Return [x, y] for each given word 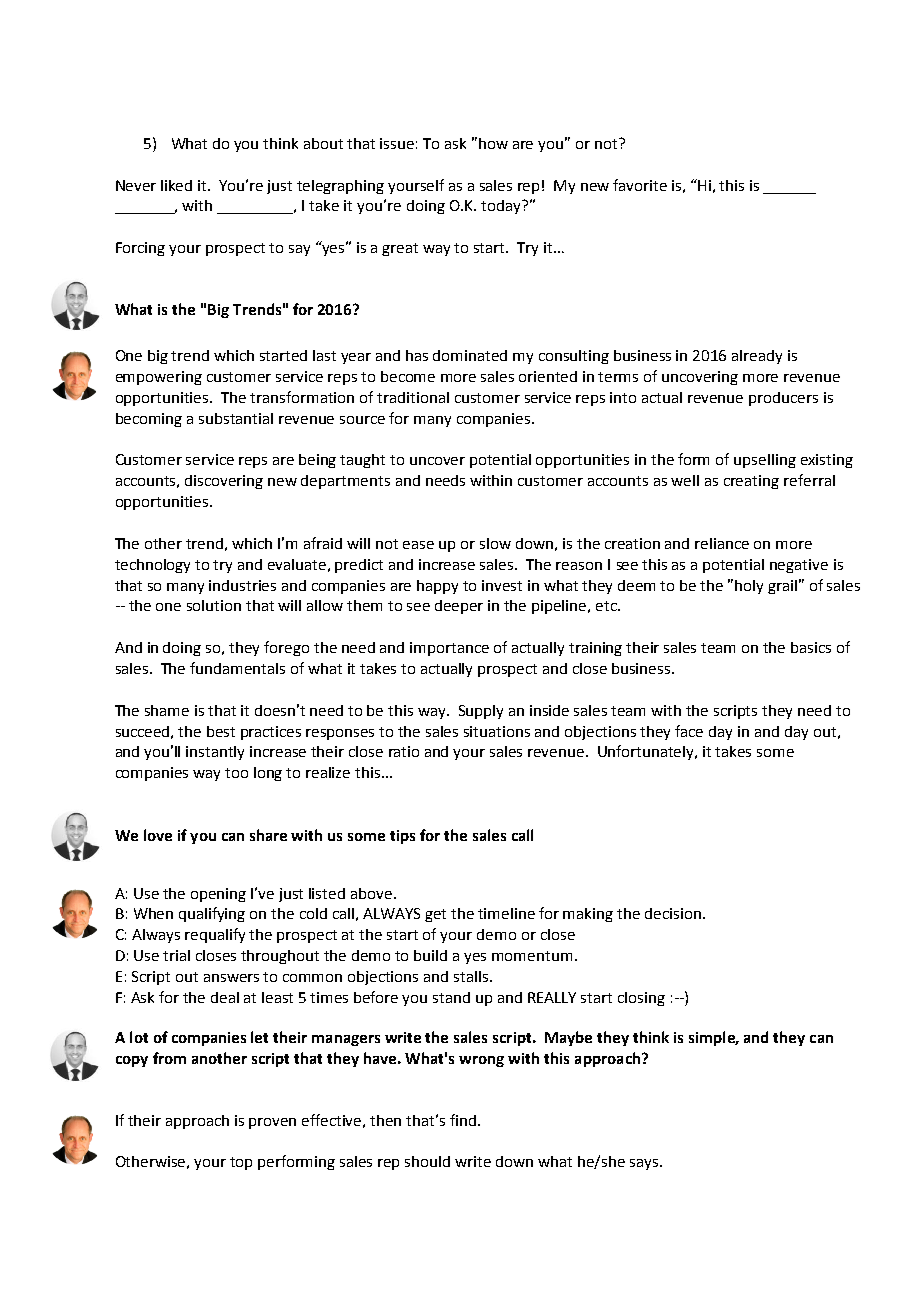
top [241, 1163]
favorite [640, 185]
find [464, 1120]
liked [176, 185]
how [493, 143]
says [645, 1164]
